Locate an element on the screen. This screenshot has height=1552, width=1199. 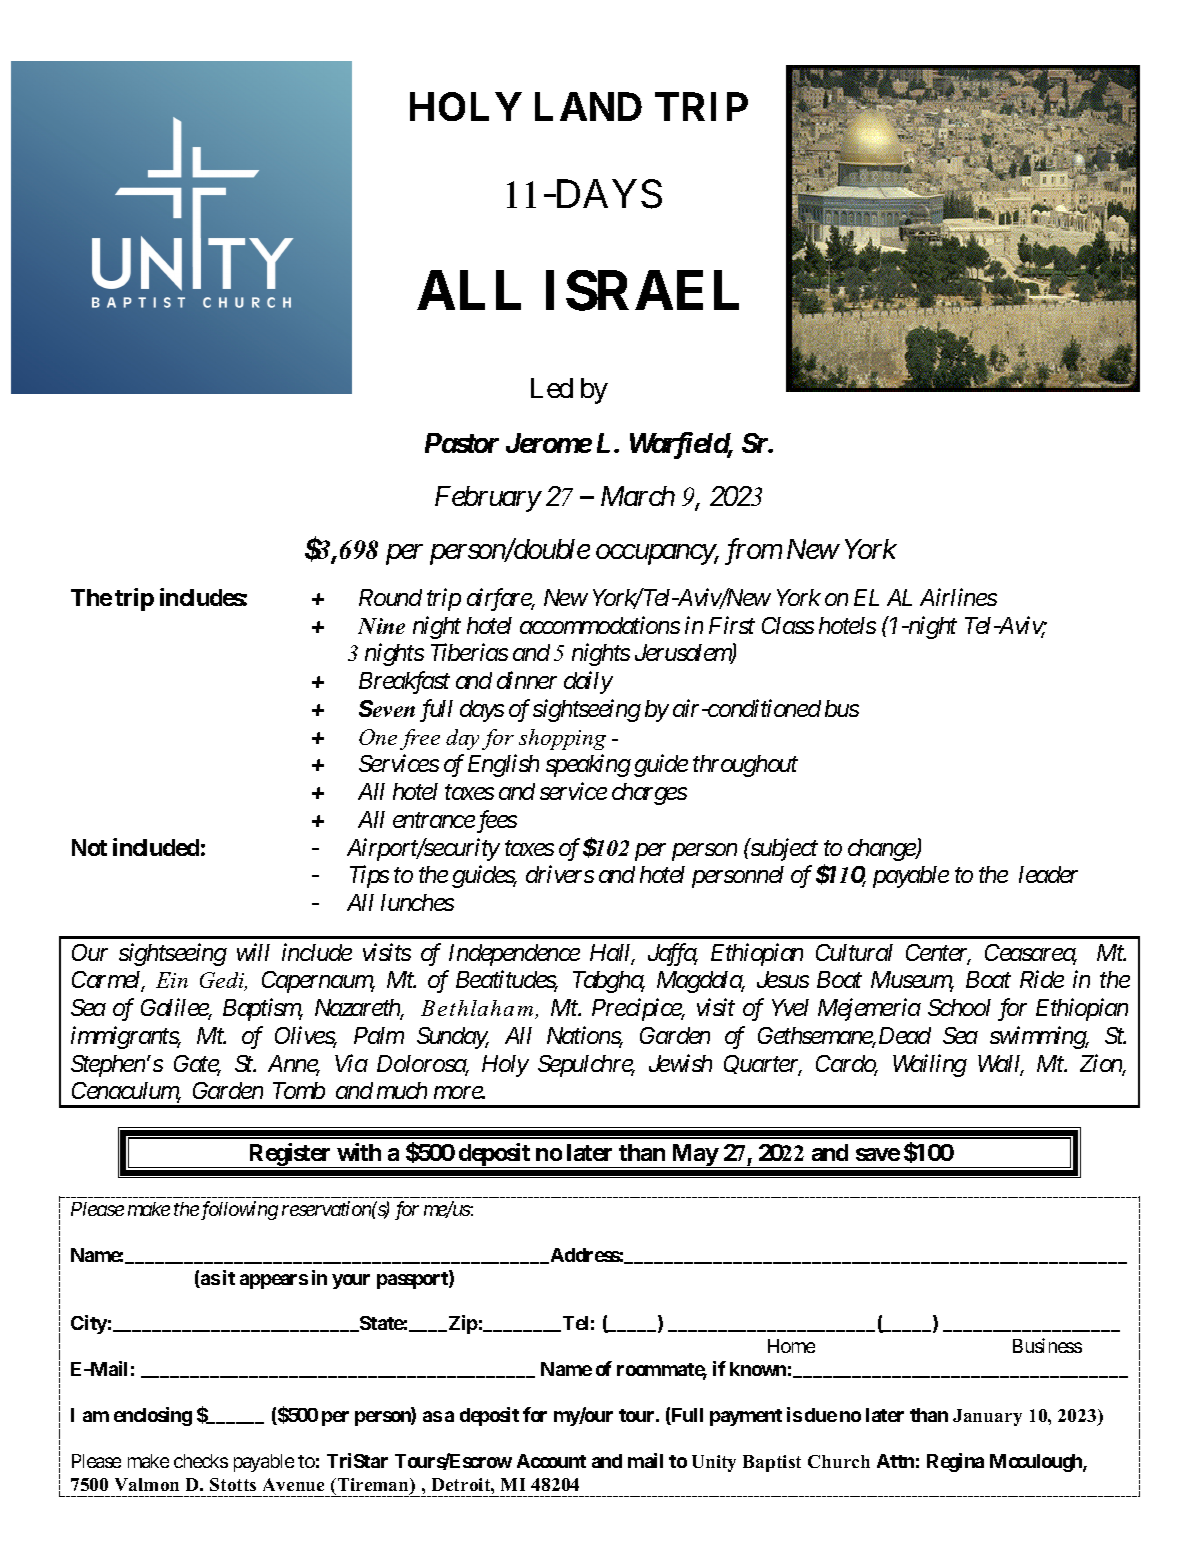
Beatitudes is located at coordinates (506, 981).
